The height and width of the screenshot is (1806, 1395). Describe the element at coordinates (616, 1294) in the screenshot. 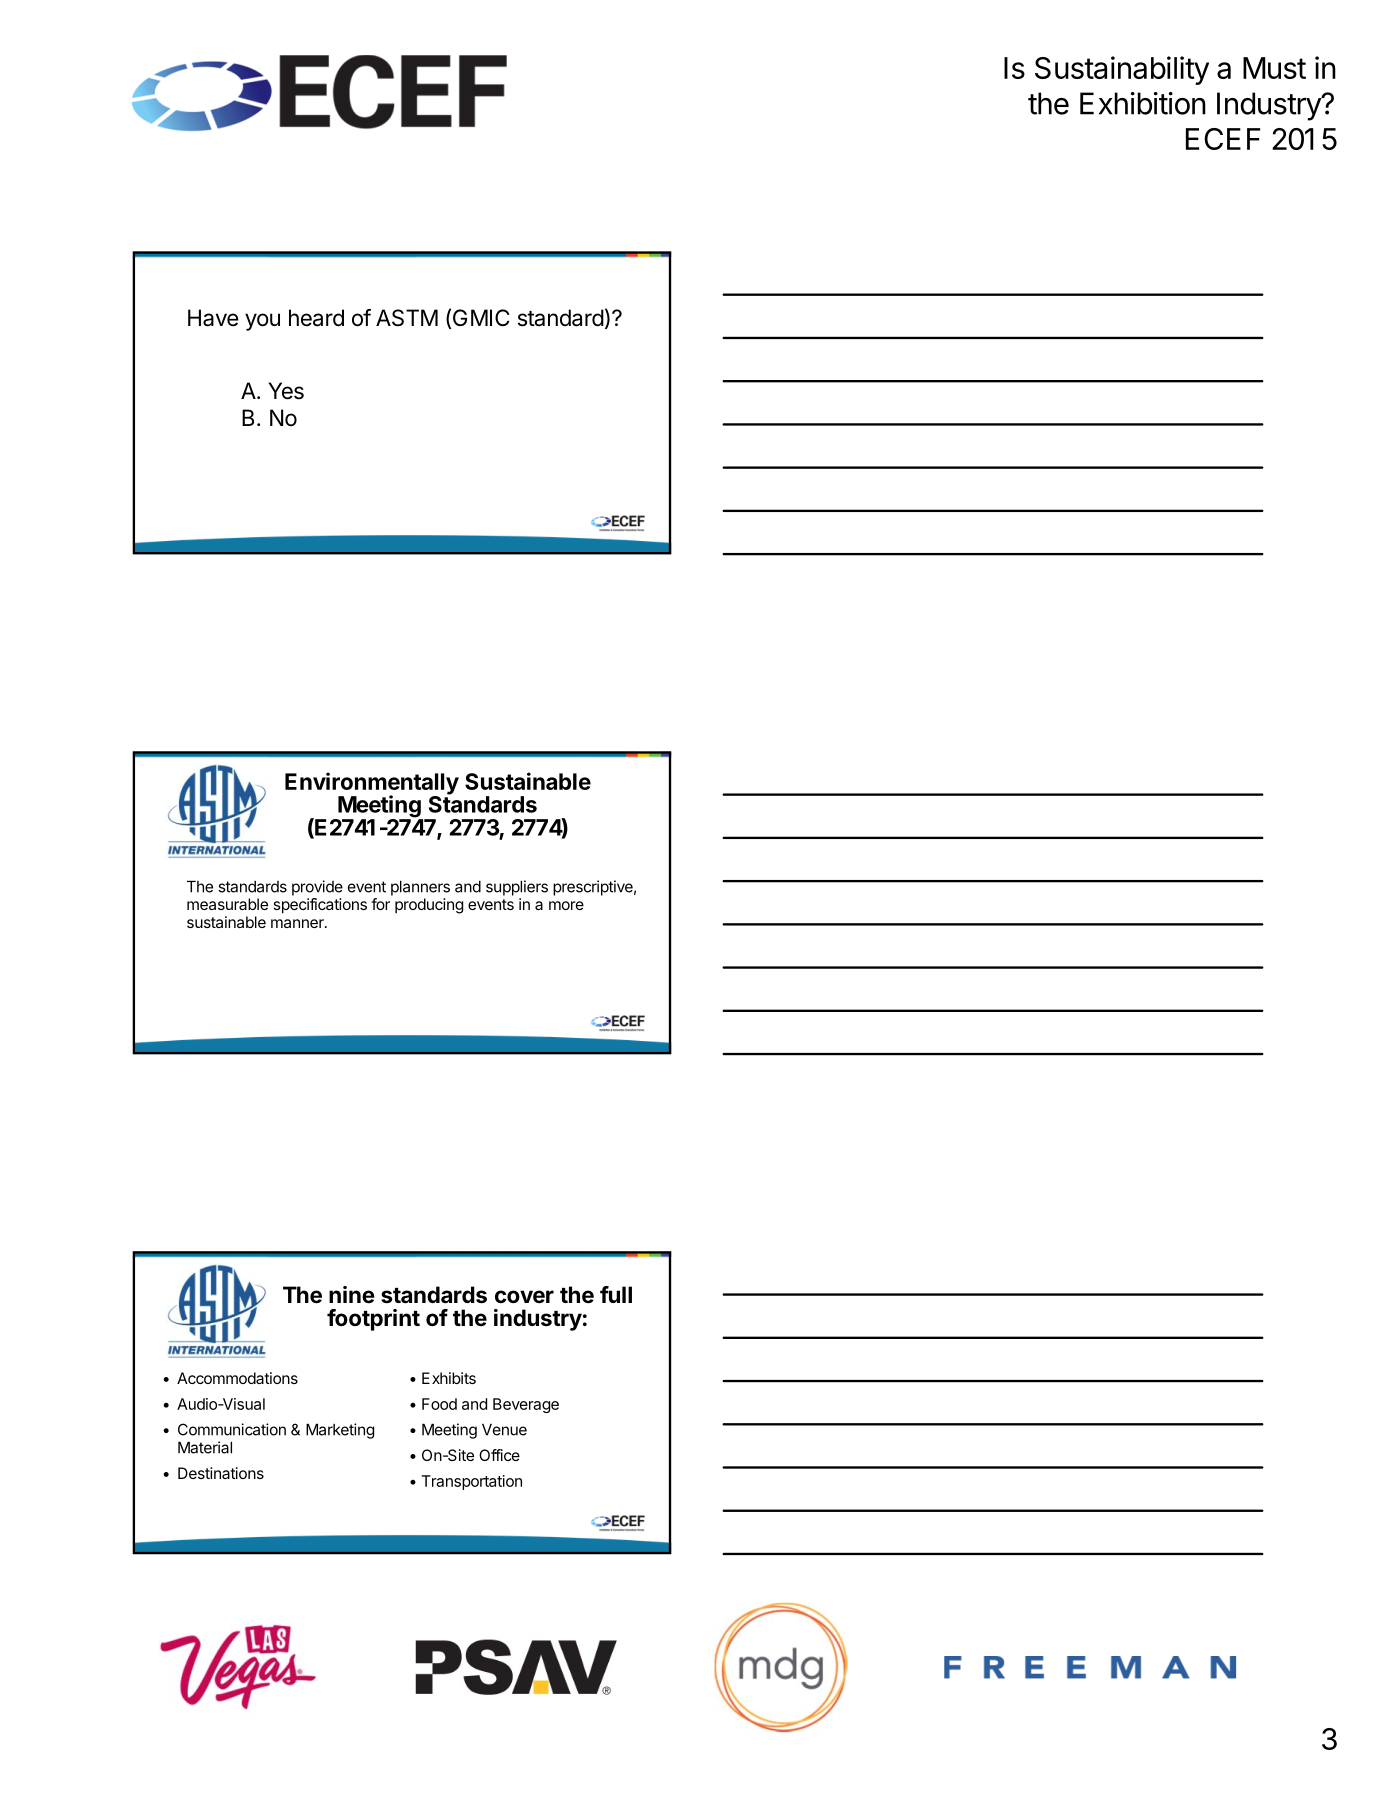

I see `full` at that location.
